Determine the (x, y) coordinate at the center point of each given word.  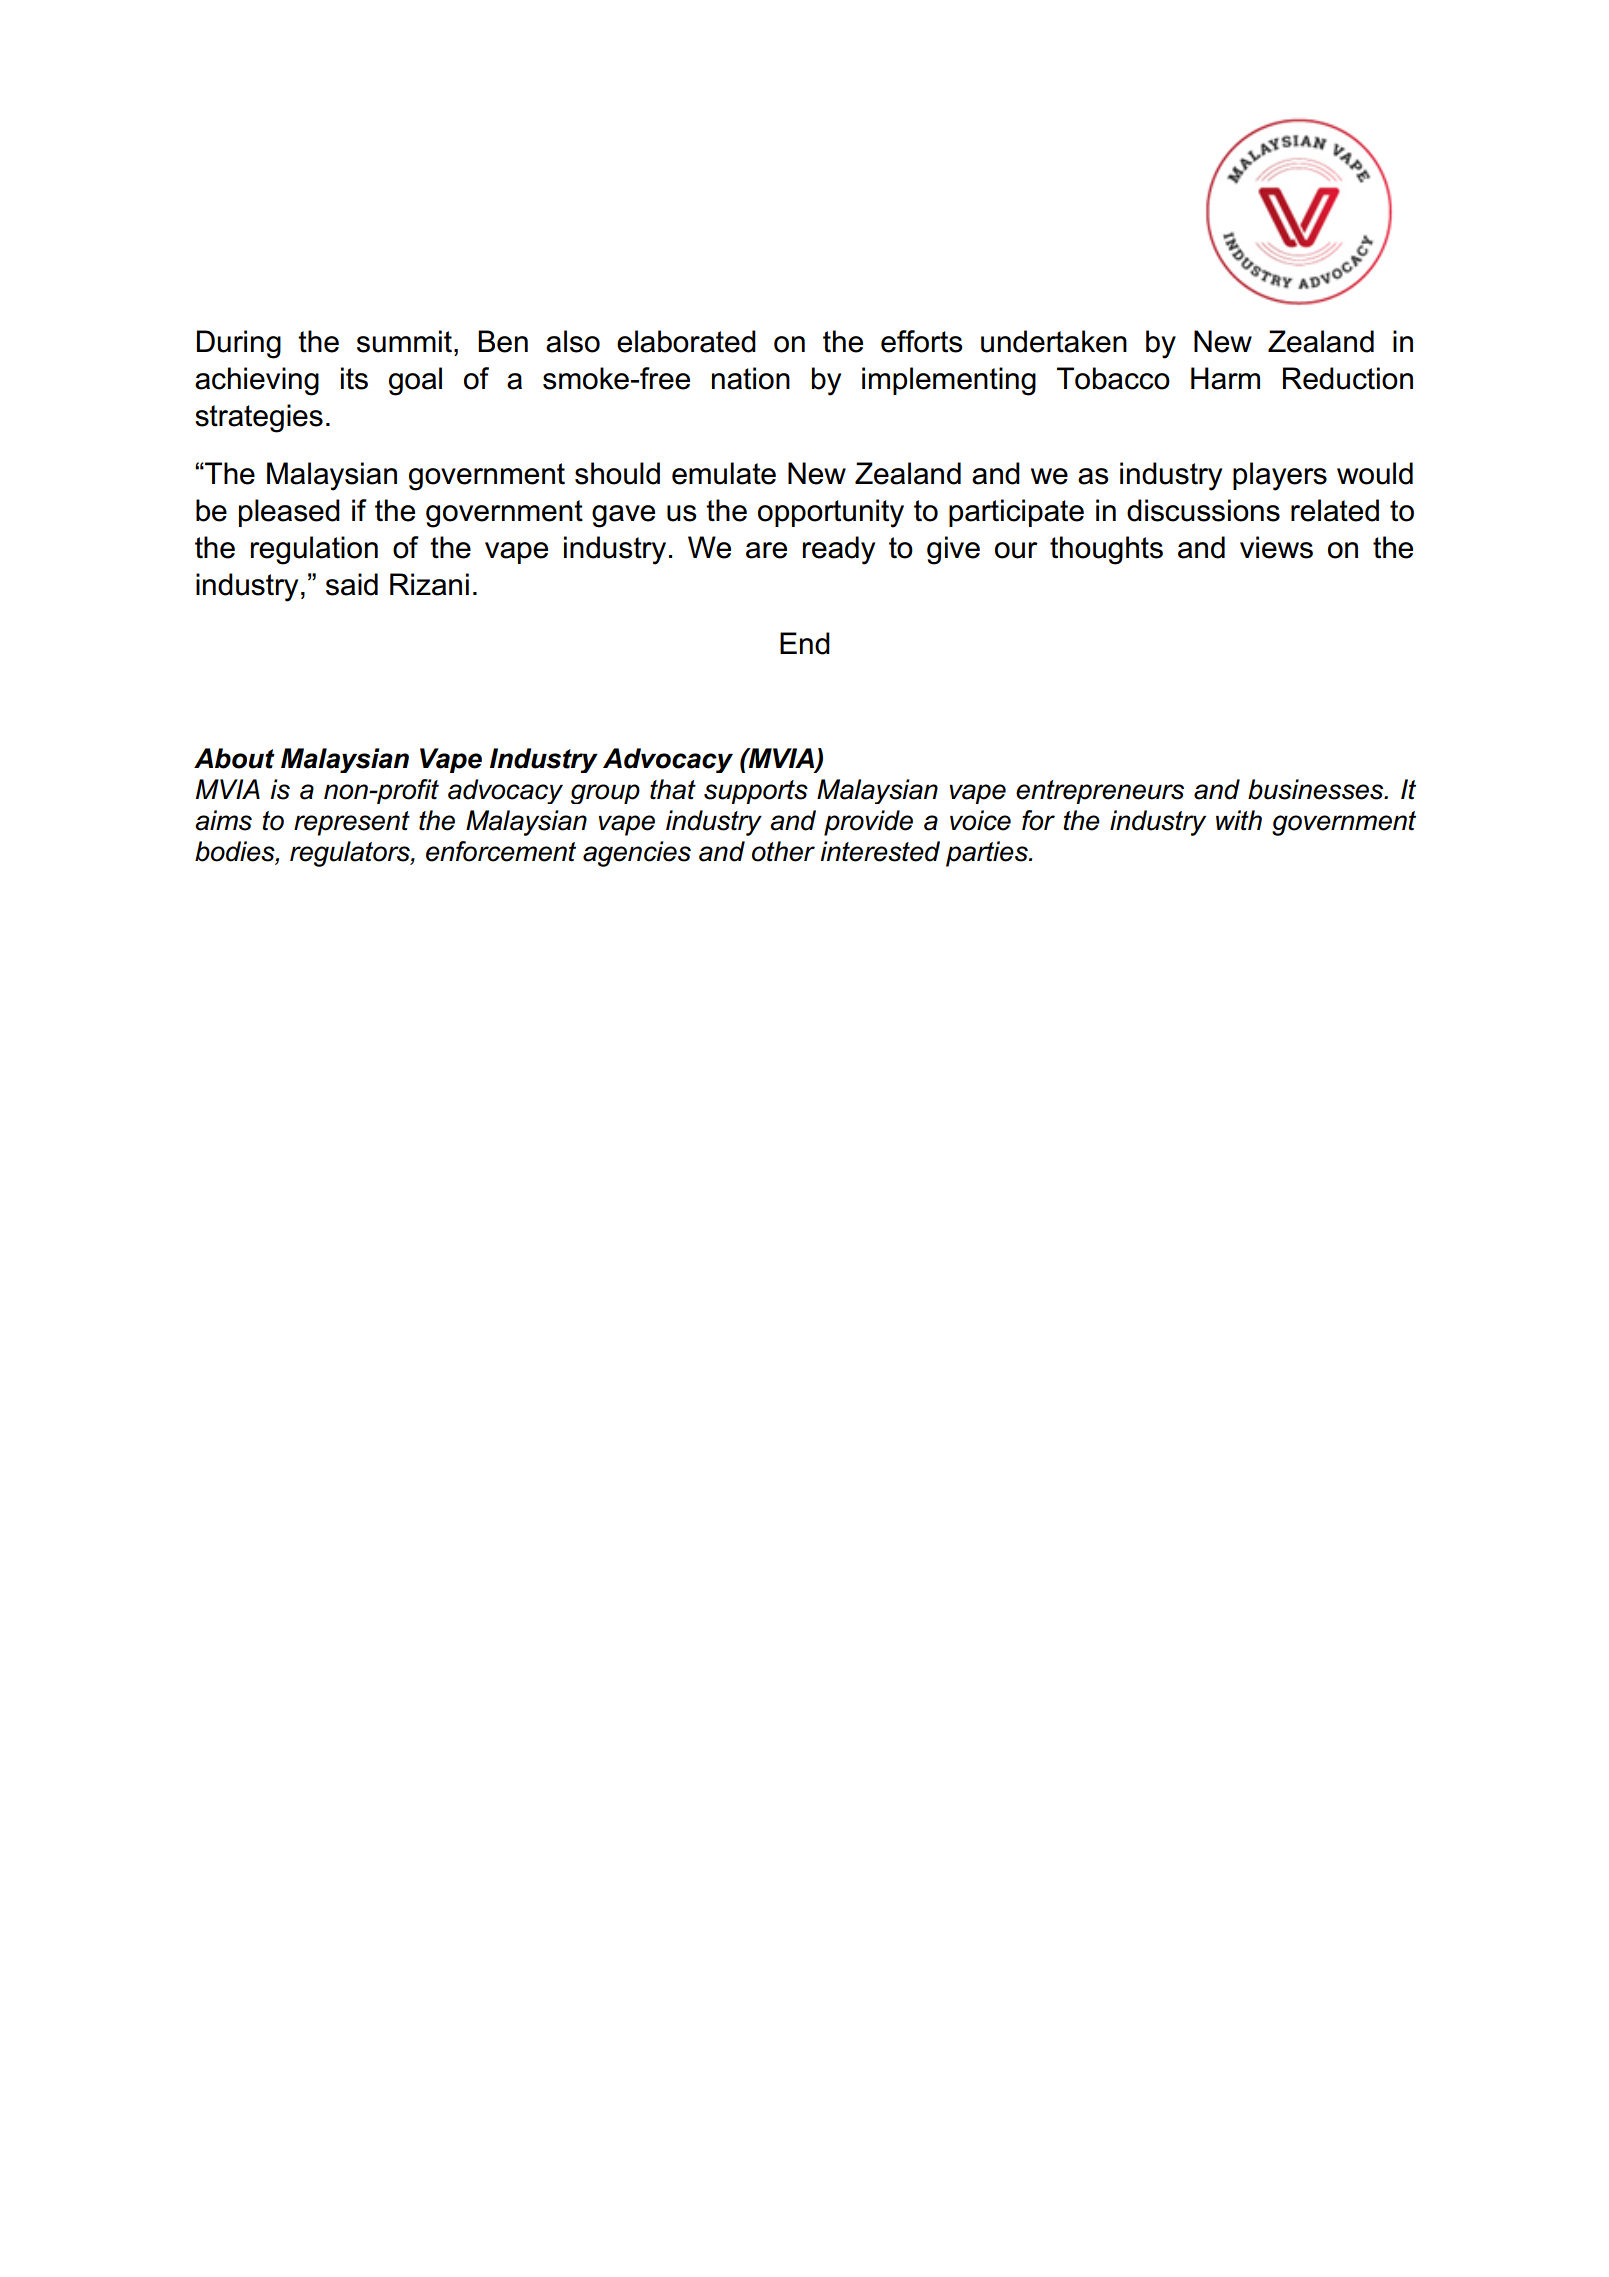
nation (751, 378)
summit (404, 341)
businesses (1317, 789)
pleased (289, 513)
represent (352, 823)
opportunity (831, 513)
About (234, 758)
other (783, 851)
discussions (1203, 510)
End (805, 643)
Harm (1225, 378)
